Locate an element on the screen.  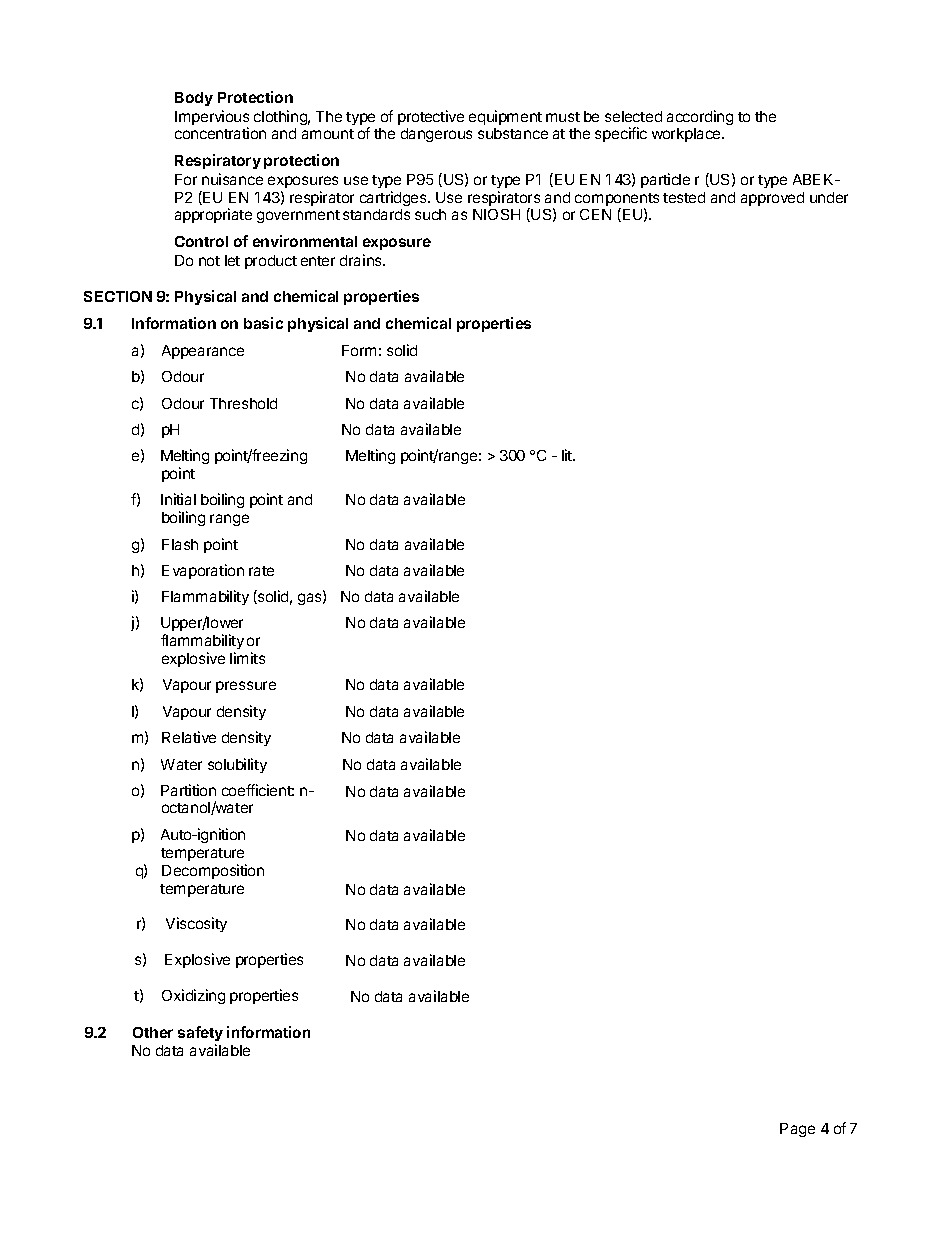
Decomposition is located at coordinates (213, 871).
